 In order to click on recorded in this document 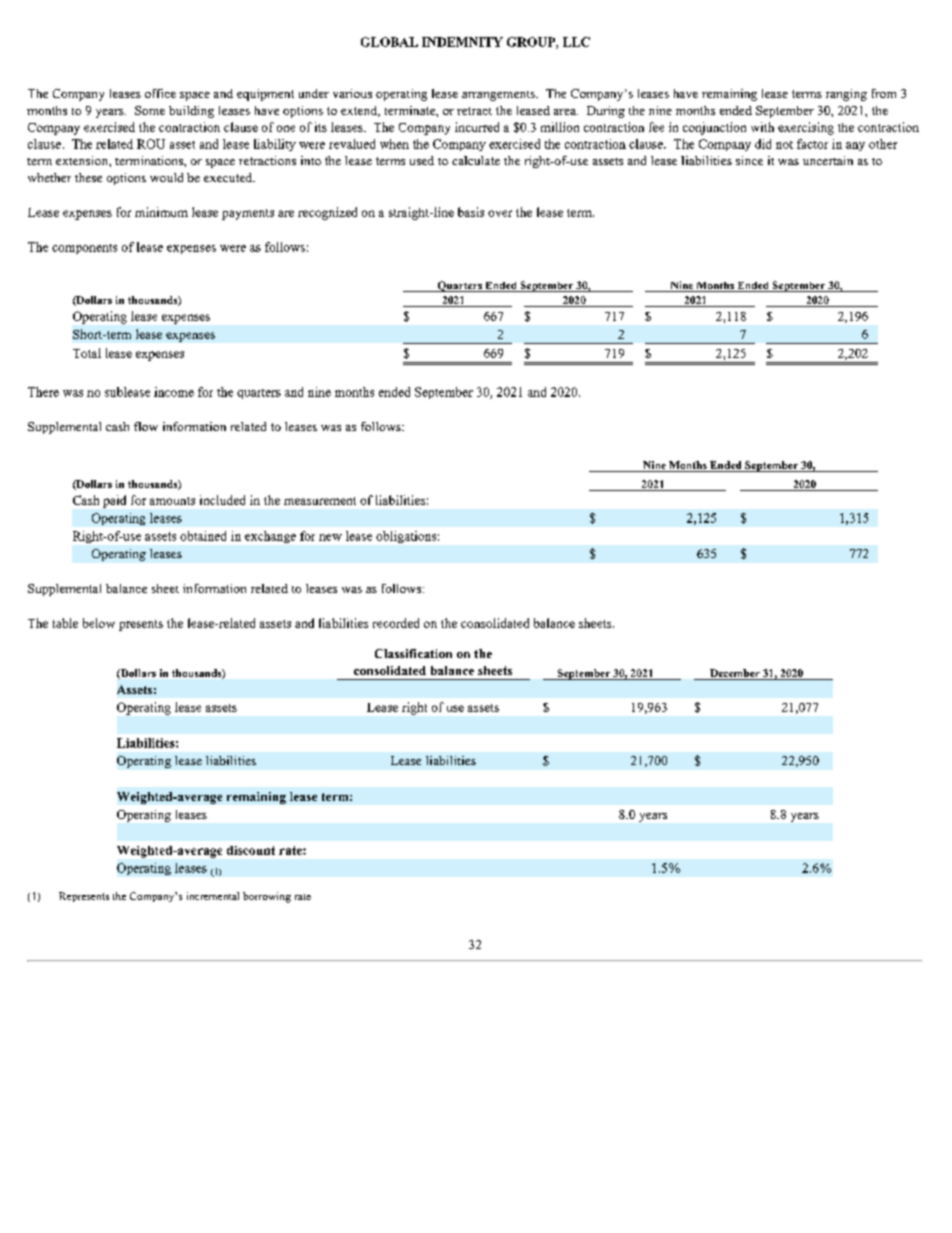, I will do `click(396, 623)`.
